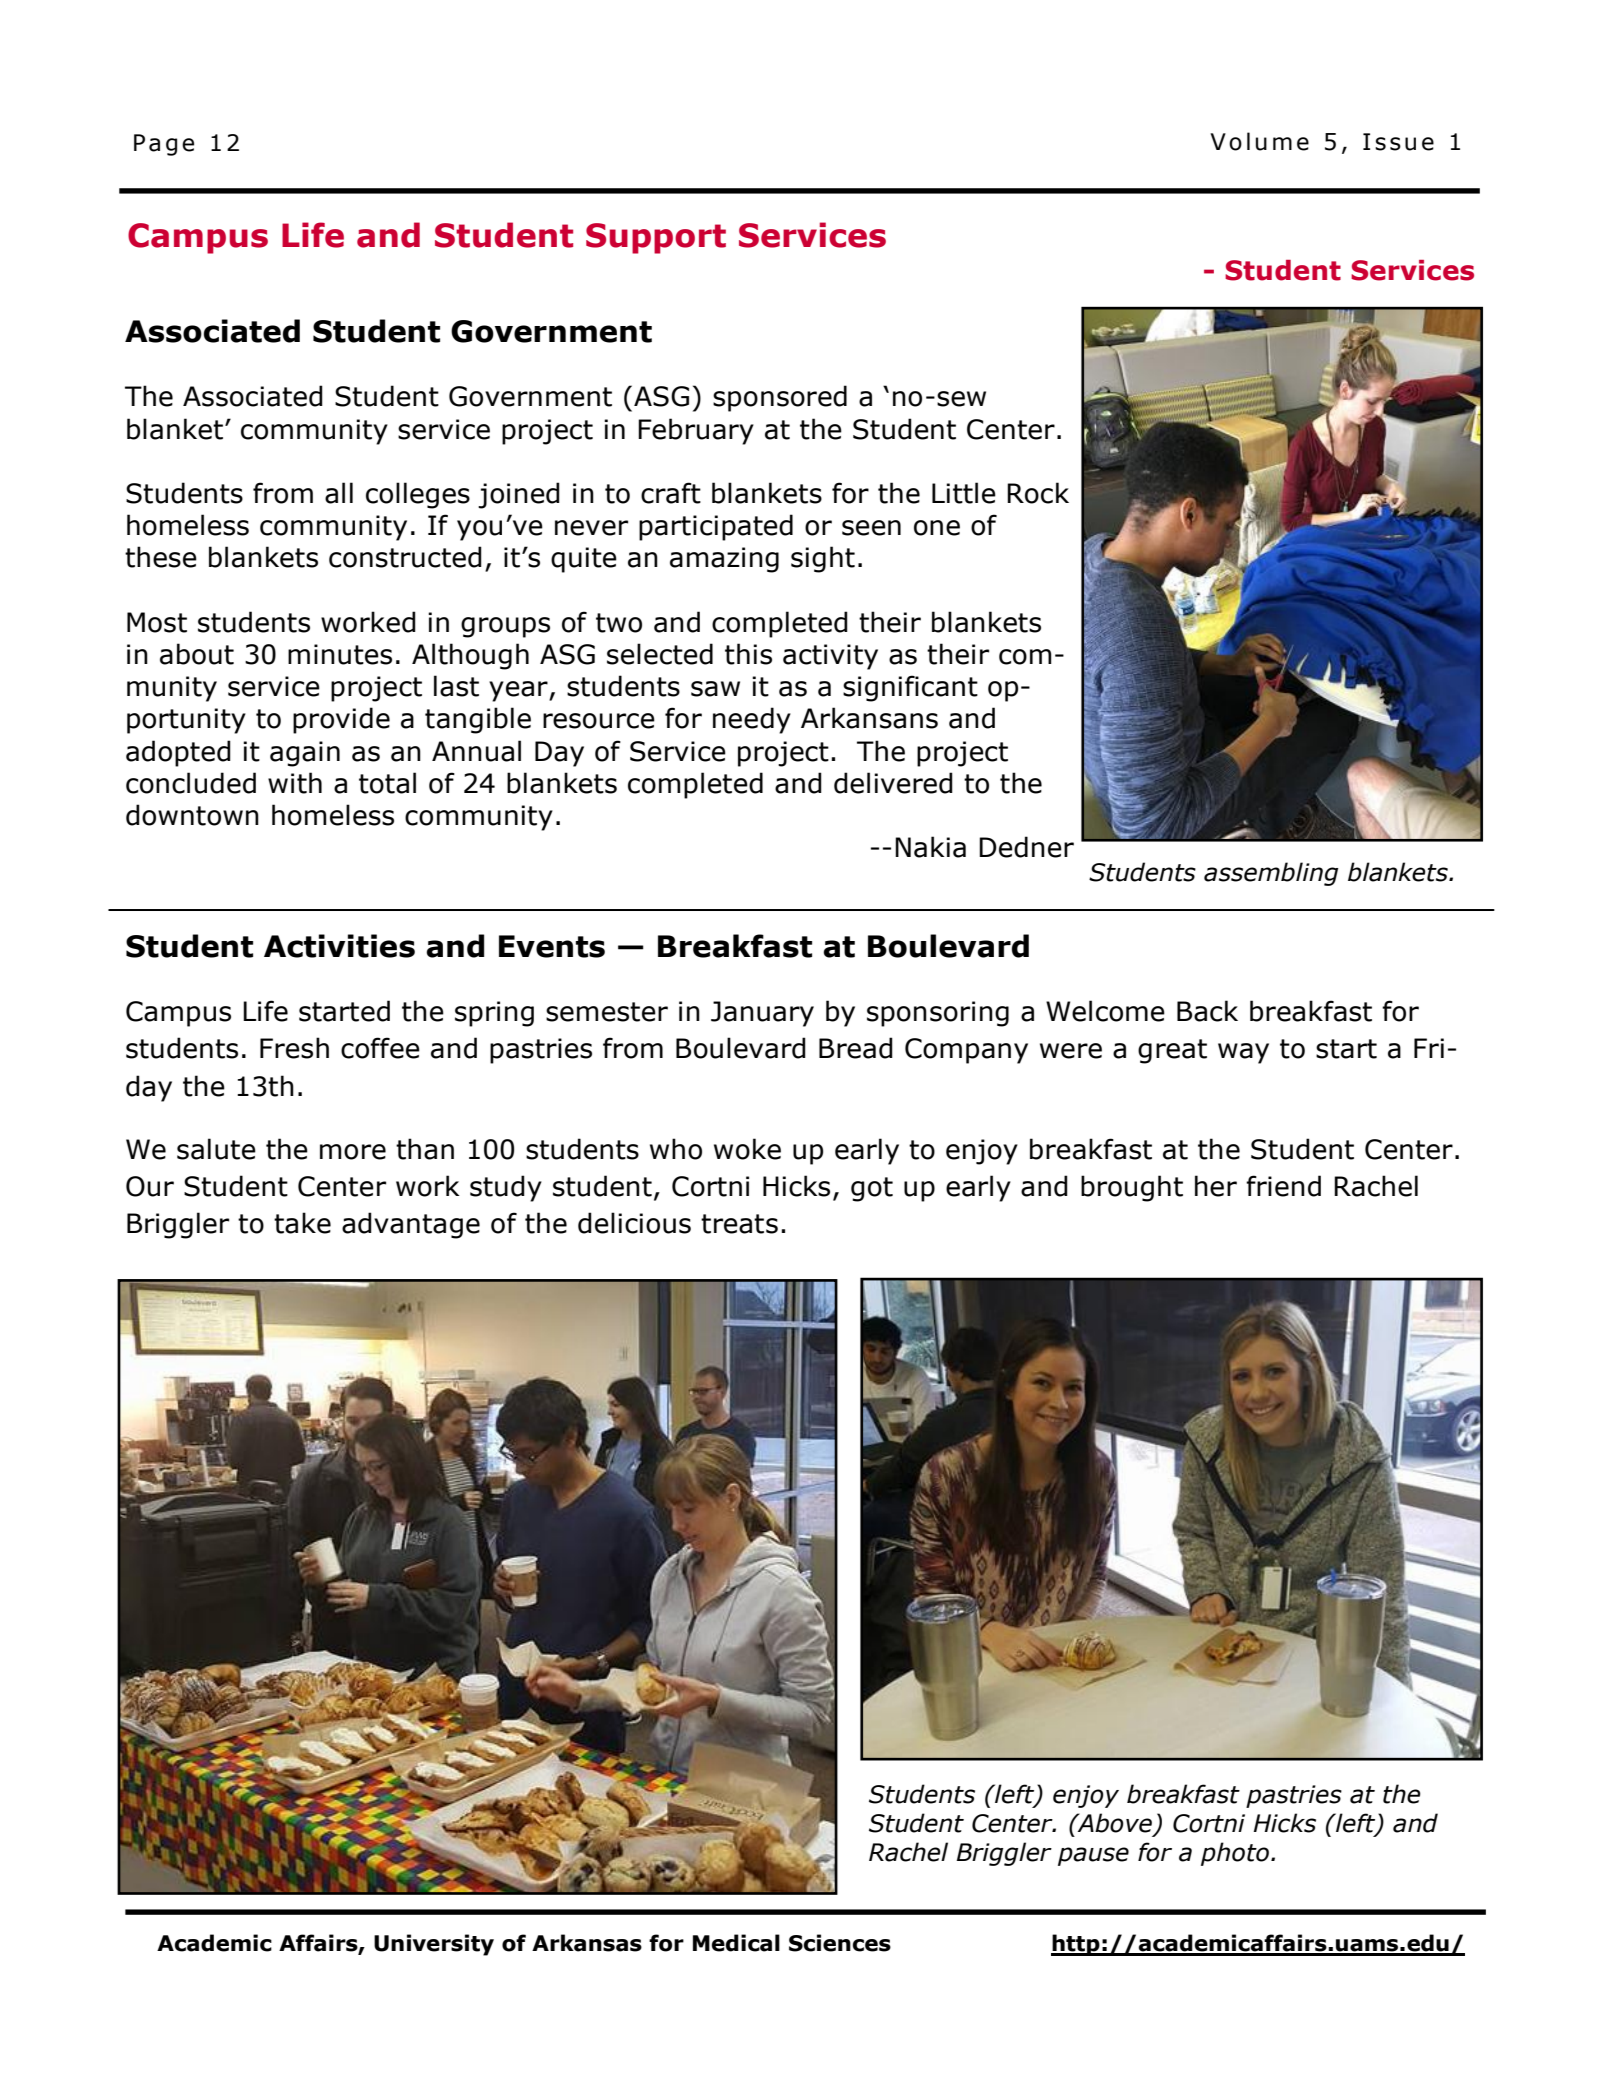 This image has height=2100, width=1623. Describe the element at coordinates (294, 1048) in the image. I see `Fresh` at that location.
